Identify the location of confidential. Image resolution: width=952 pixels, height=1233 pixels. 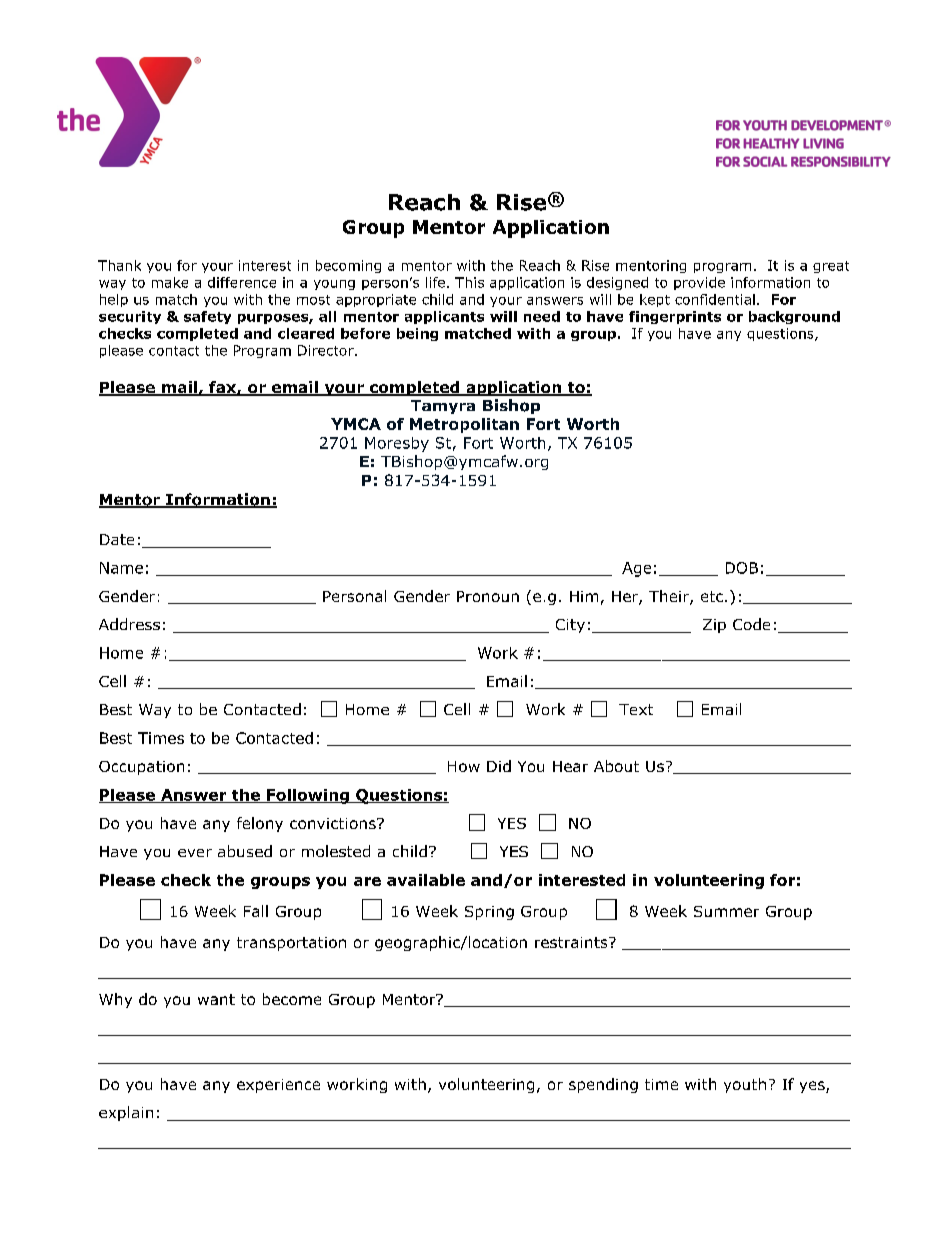
(715, 299).
